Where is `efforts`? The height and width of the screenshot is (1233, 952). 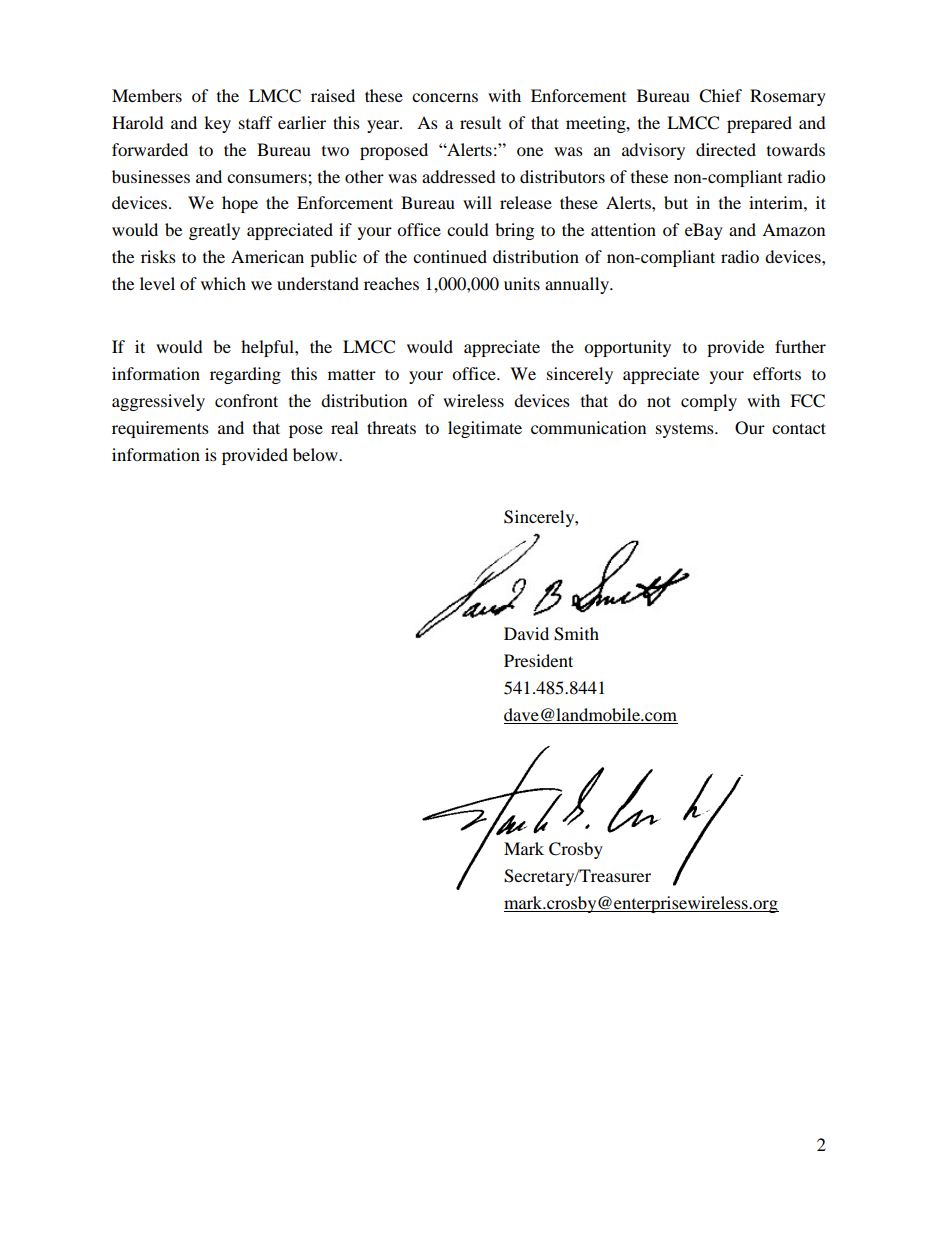
efforts is located at coordinates (777, 373).
